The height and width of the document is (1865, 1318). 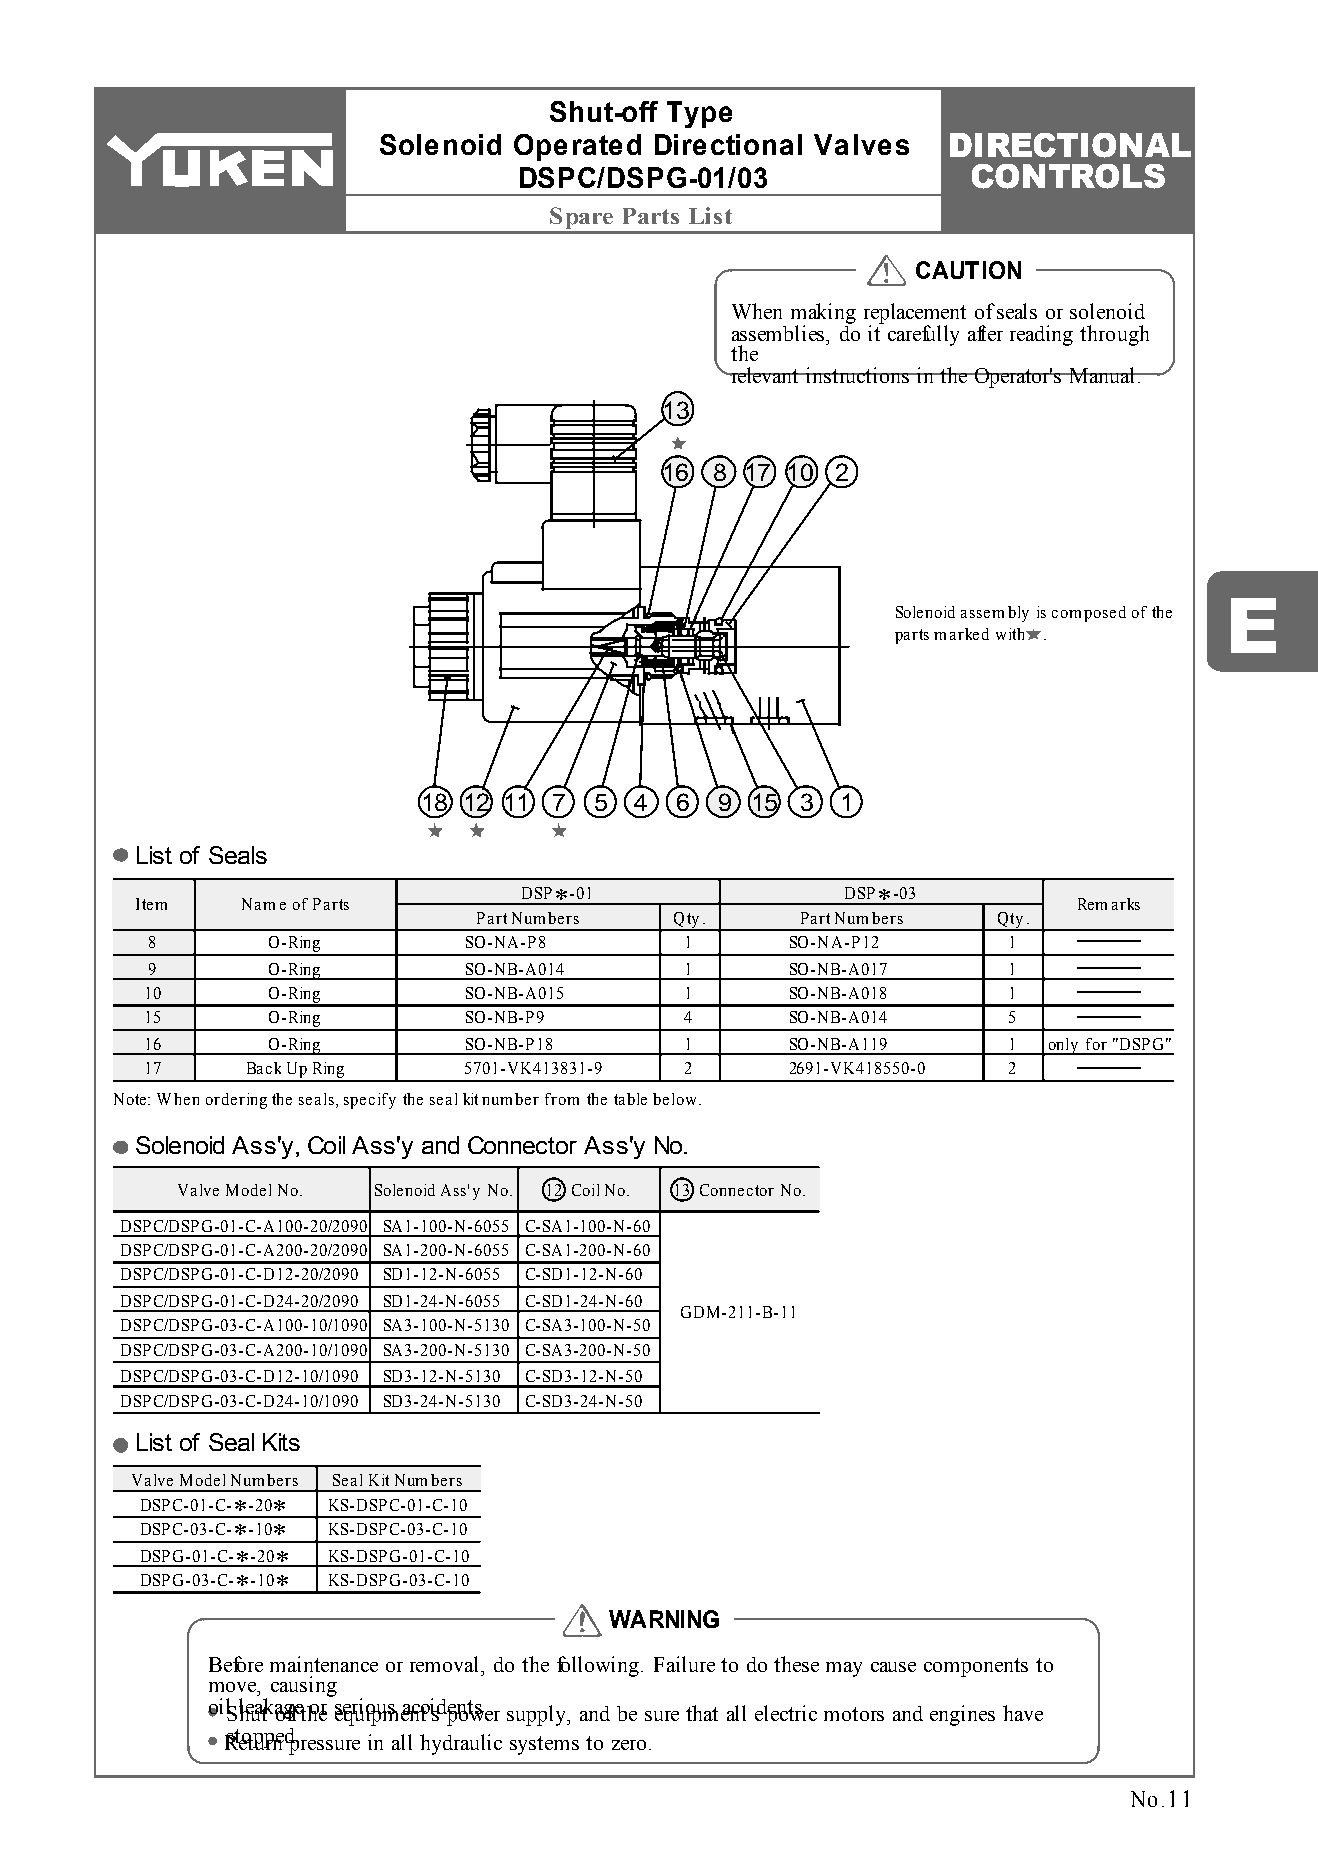 I want to click on Operated, so click(x=577, y=147).
